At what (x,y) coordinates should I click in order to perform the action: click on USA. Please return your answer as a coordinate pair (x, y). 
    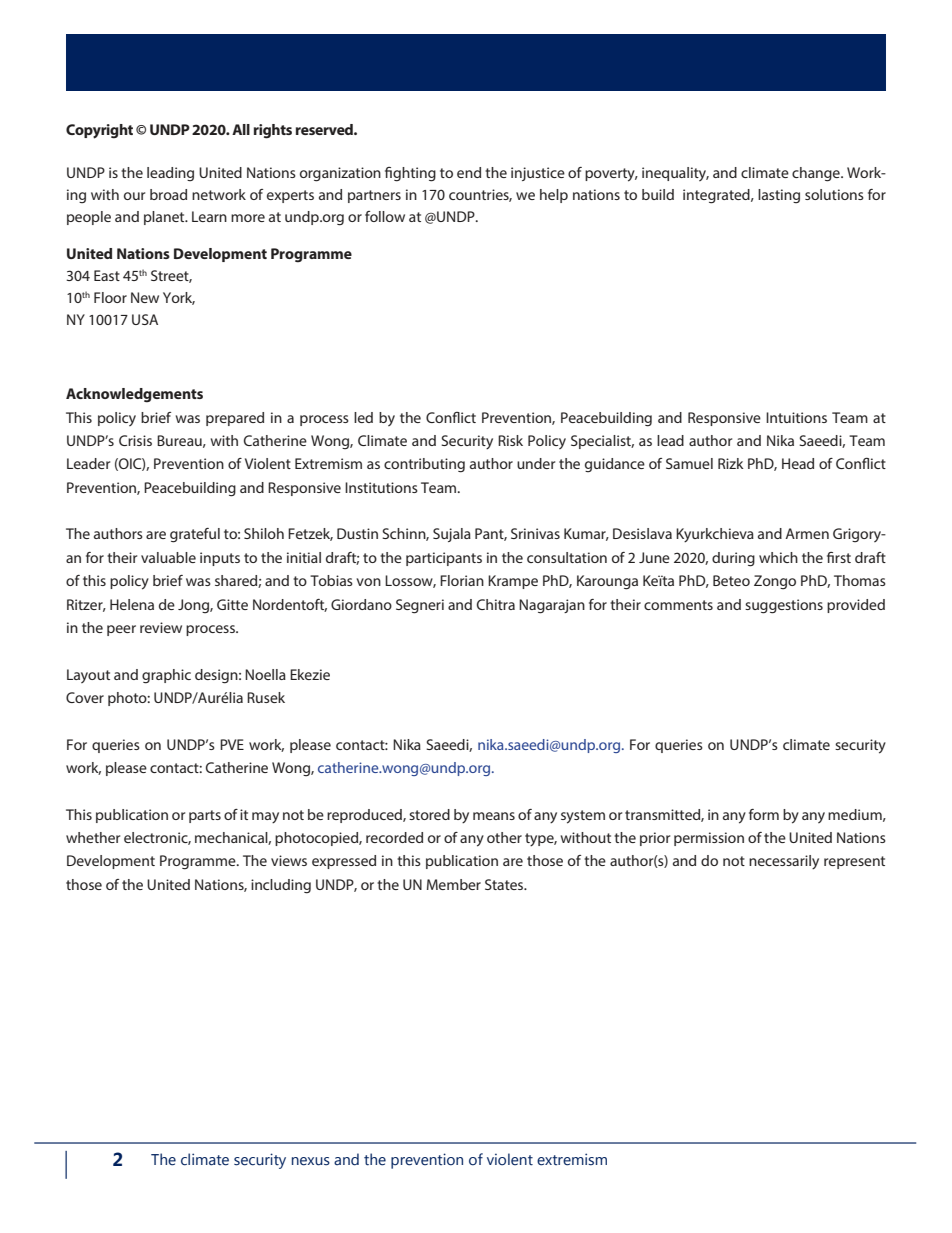
    Looking at the image, I should click on (145, 319).
